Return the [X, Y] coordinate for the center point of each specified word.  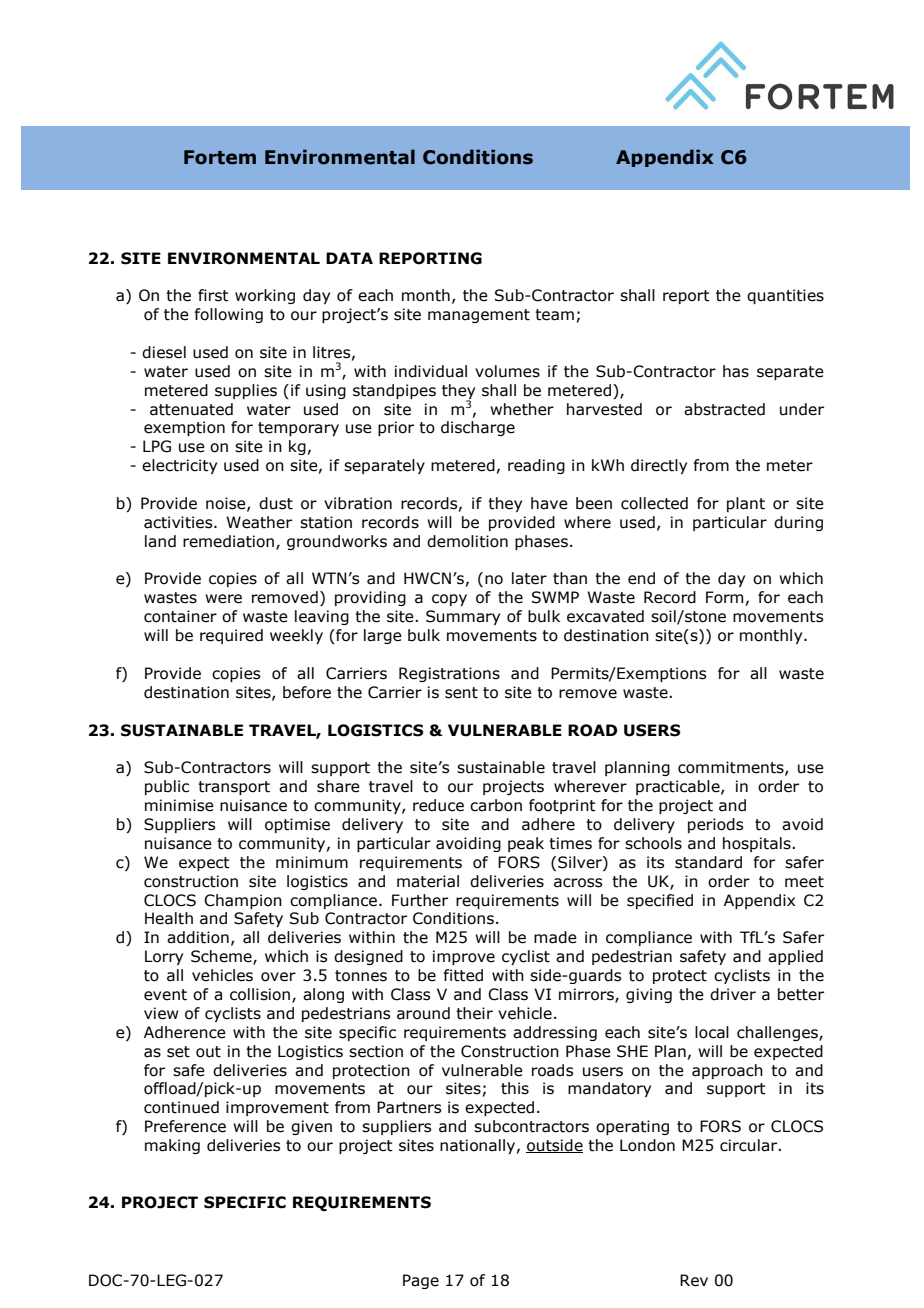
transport [234, 788]
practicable [679, 787]
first [213, 295]
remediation [228, 541]
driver [733, 994]
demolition [467, 541]
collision [261, 995]
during [798, 523]
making [172, 1146]
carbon [496, 805]
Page [421, 1281]
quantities [785, 296]
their [474, 1013]
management [479, 316]
